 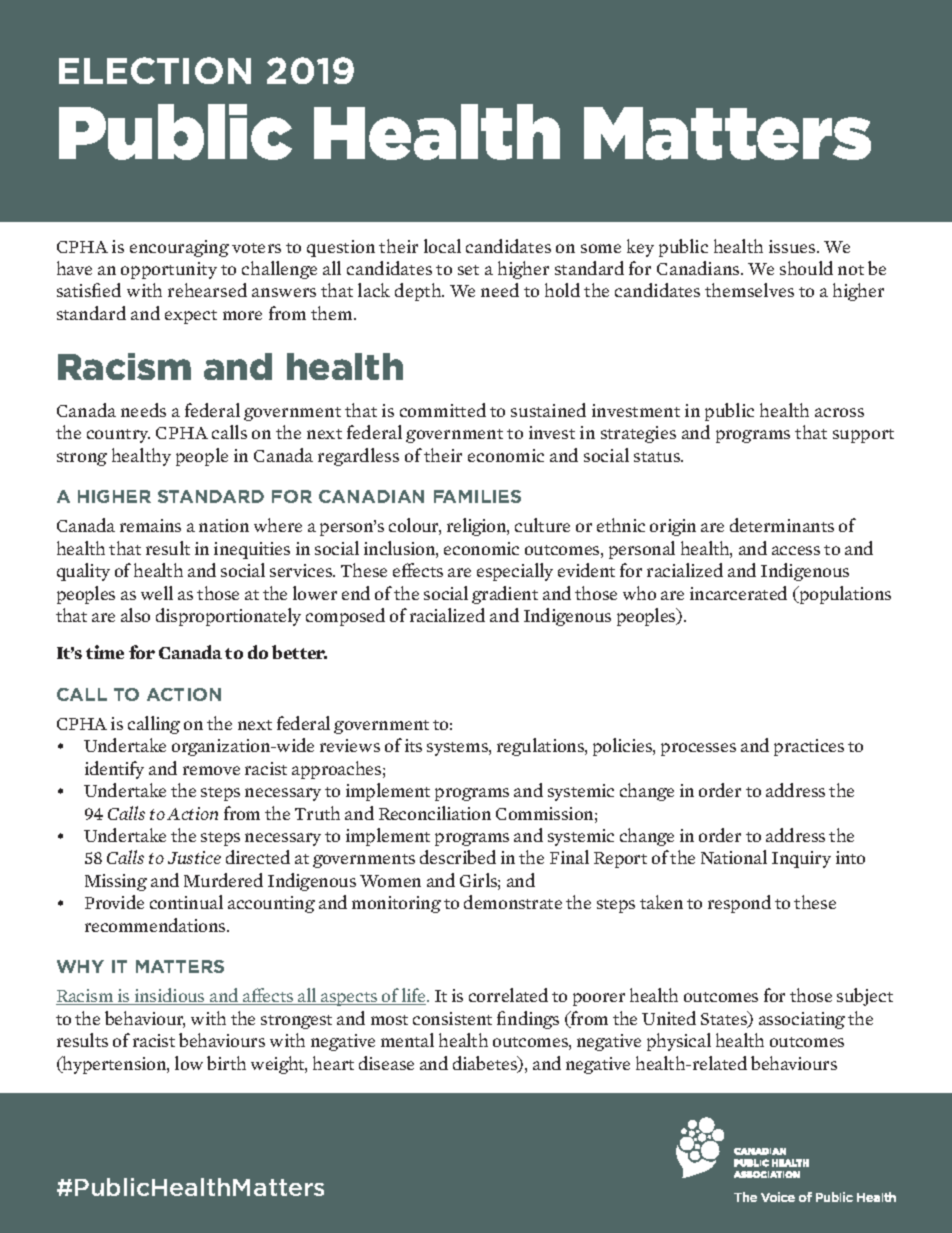 I want to click on well, so click(x=157, y=593).
